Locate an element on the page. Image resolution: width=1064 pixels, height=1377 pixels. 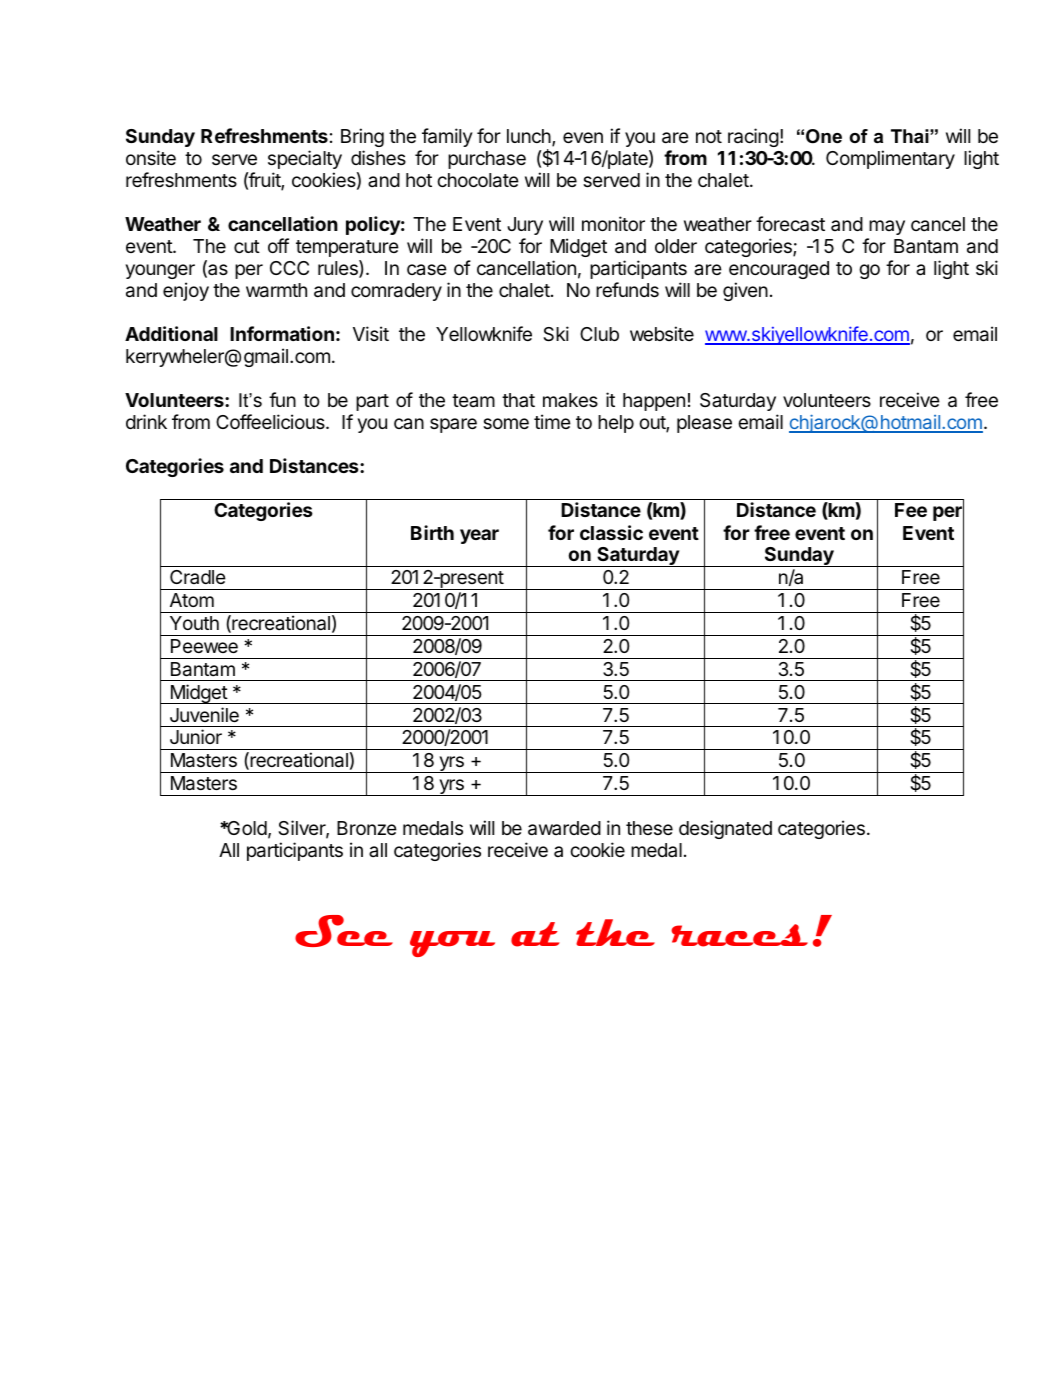
classic is located at coordinates (611, 532).
